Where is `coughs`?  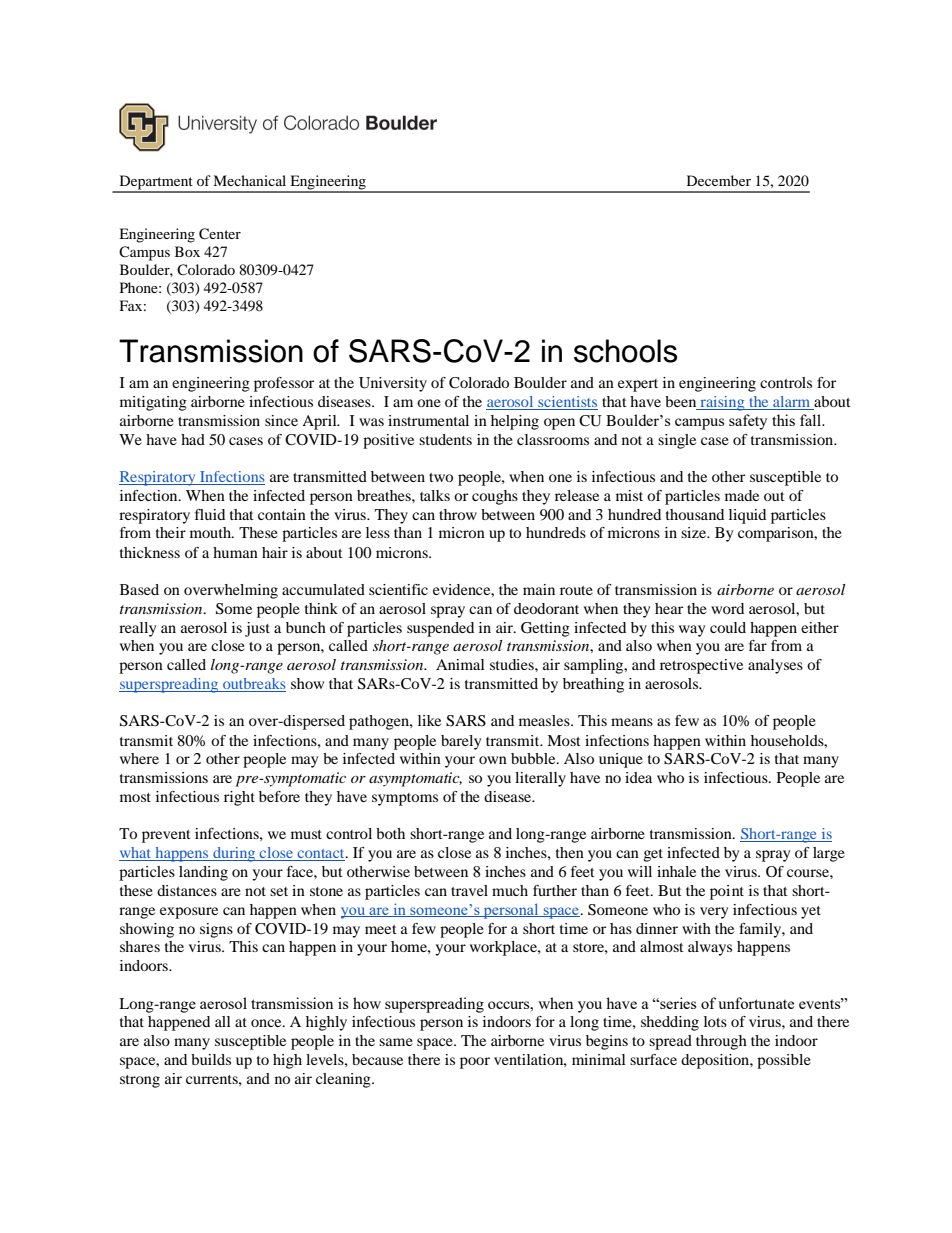
coughs is located at coordinates (495, 497).
